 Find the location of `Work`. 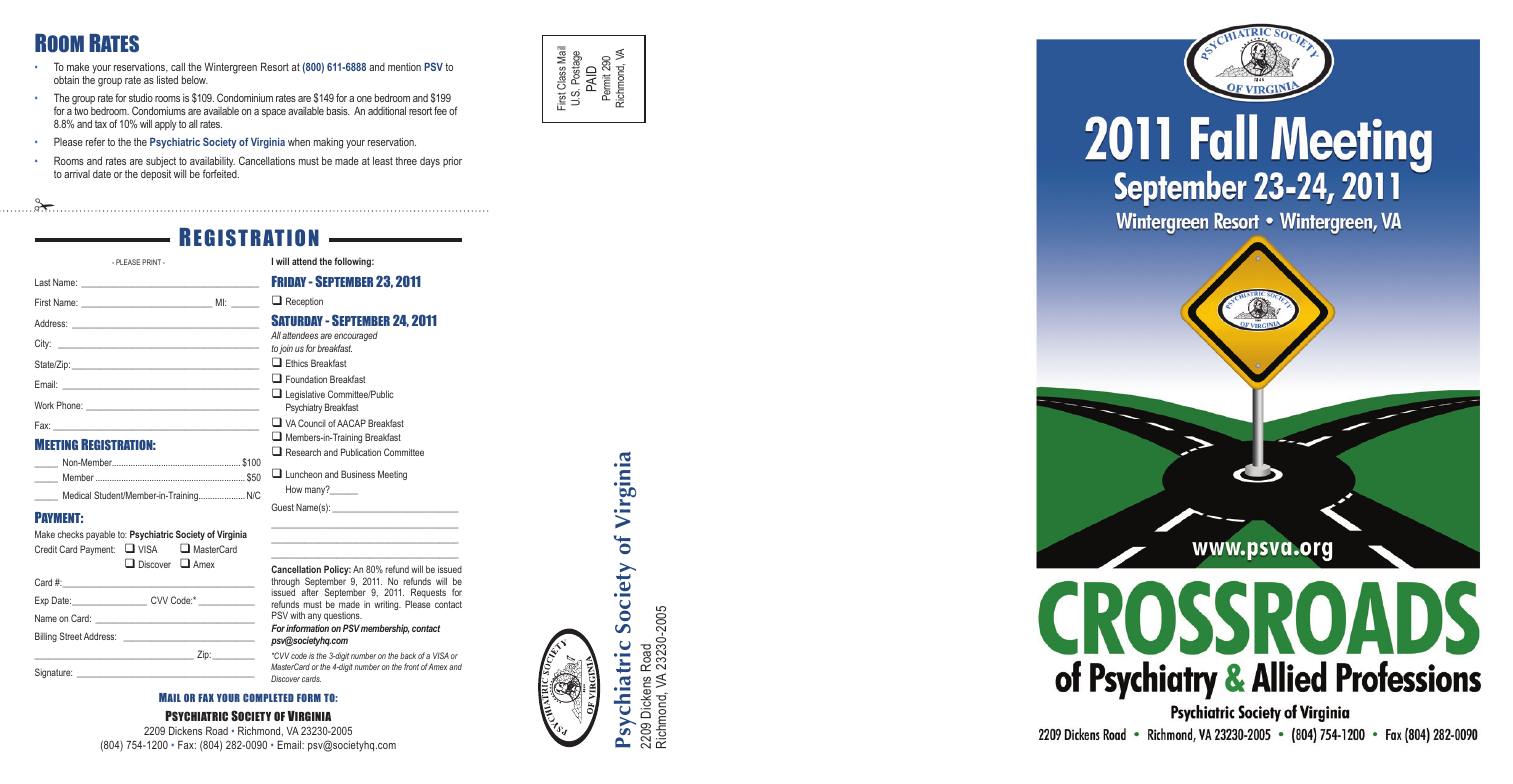

Work is located at coordinates (44, 405).
